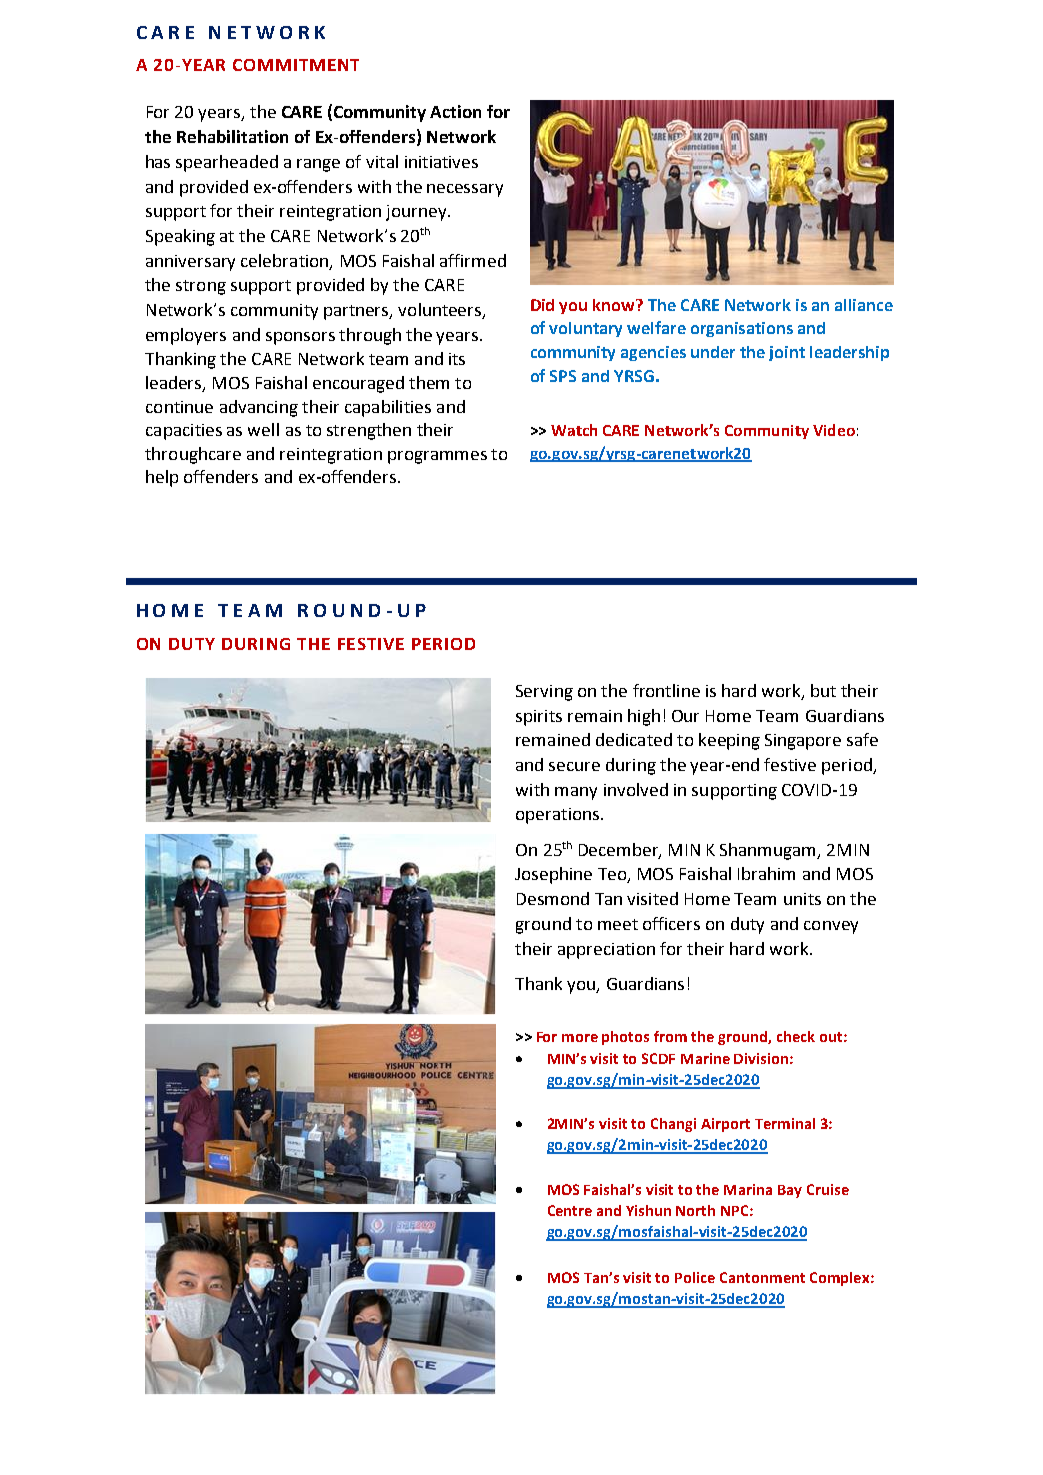 The width and height of the screenshot is (1043, 1475). Describe the element at coordinates (606, 951) in the screenshot. I see `appreciation` at that location.
